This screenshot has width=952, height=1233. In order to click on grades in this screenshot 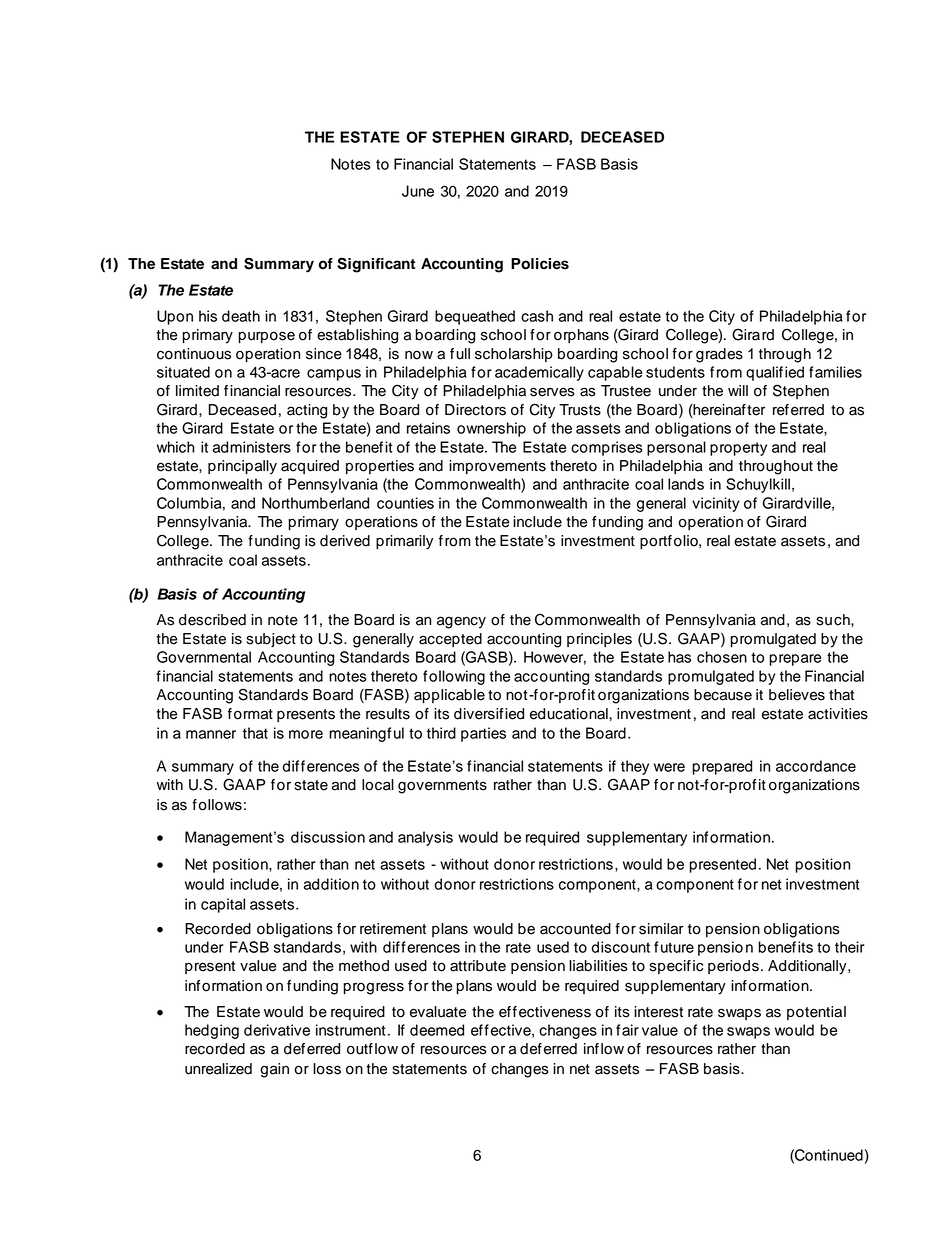, I will do `click(719, 355)`.
